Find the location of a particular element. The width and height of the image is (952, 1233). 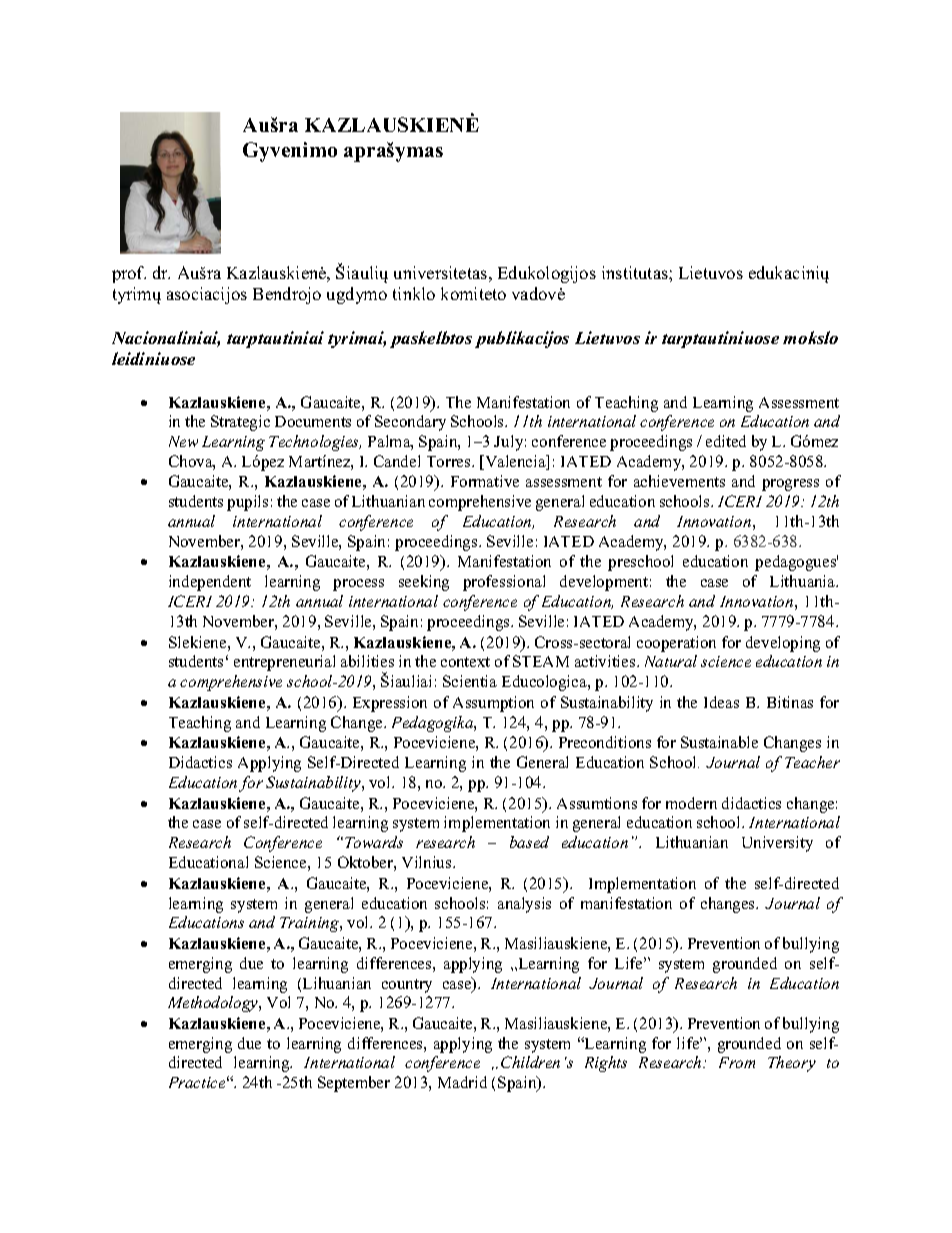

Assumption is located at coordinates (493, 704).
